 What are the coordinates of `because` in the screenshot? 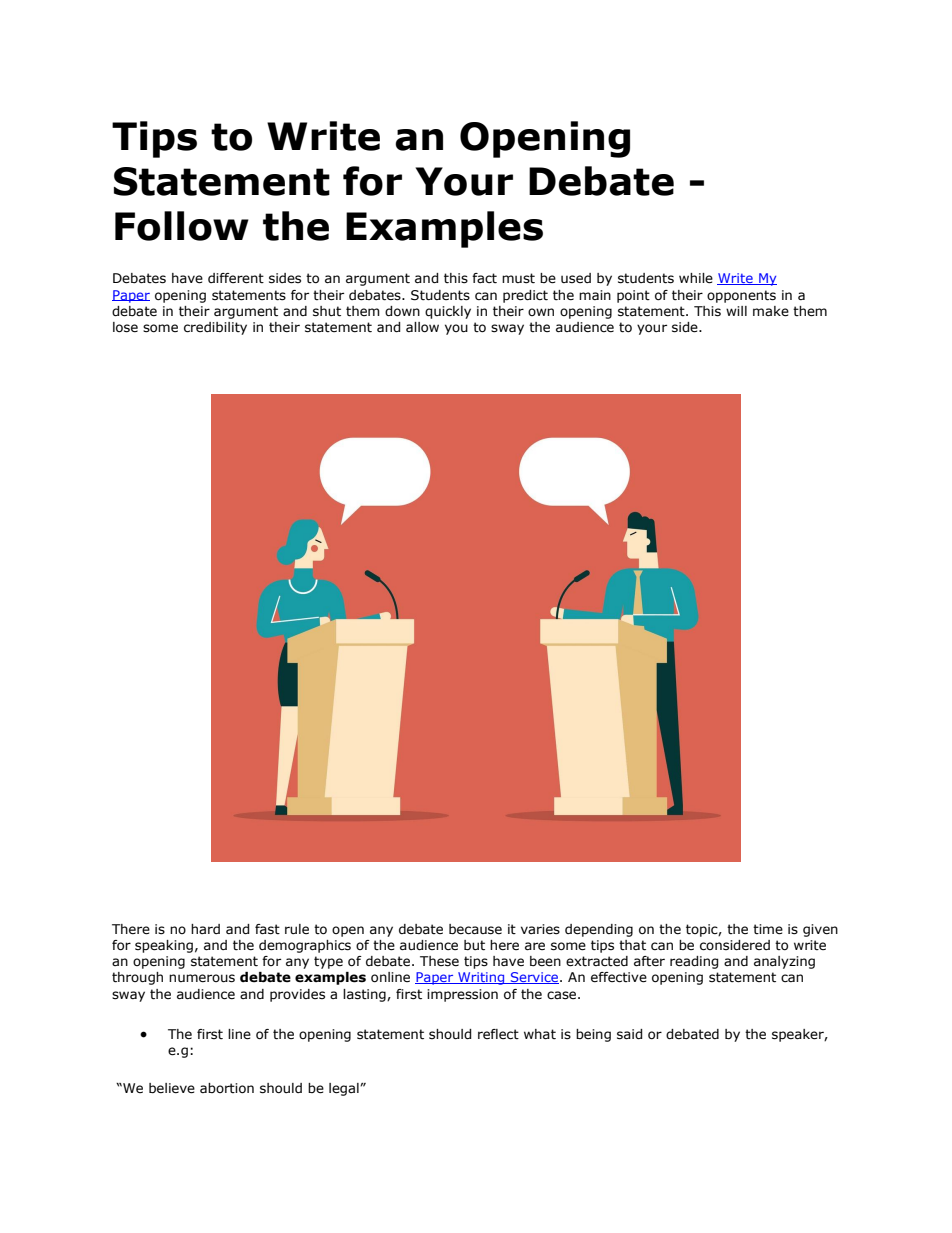 It's located at (475, 929).
